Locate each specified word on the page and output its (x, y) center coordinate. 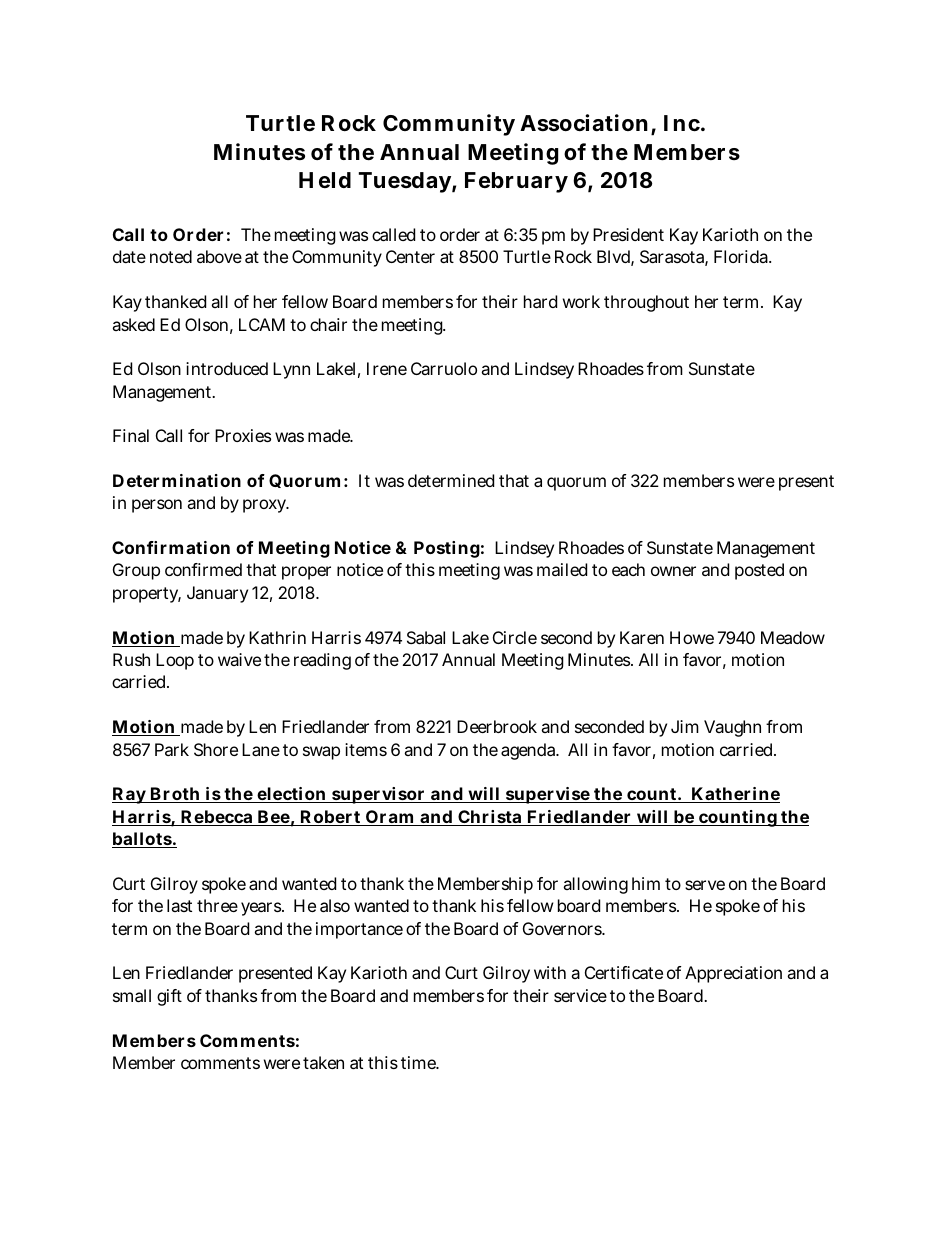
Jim (685, 726)
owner (673, 571)
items (366, 749)
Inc (682, 123)
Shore (216, 749)
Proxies (243, 435)
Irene (387, 368)
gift (169, 997)
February (516, 182)
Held (325, 180)
